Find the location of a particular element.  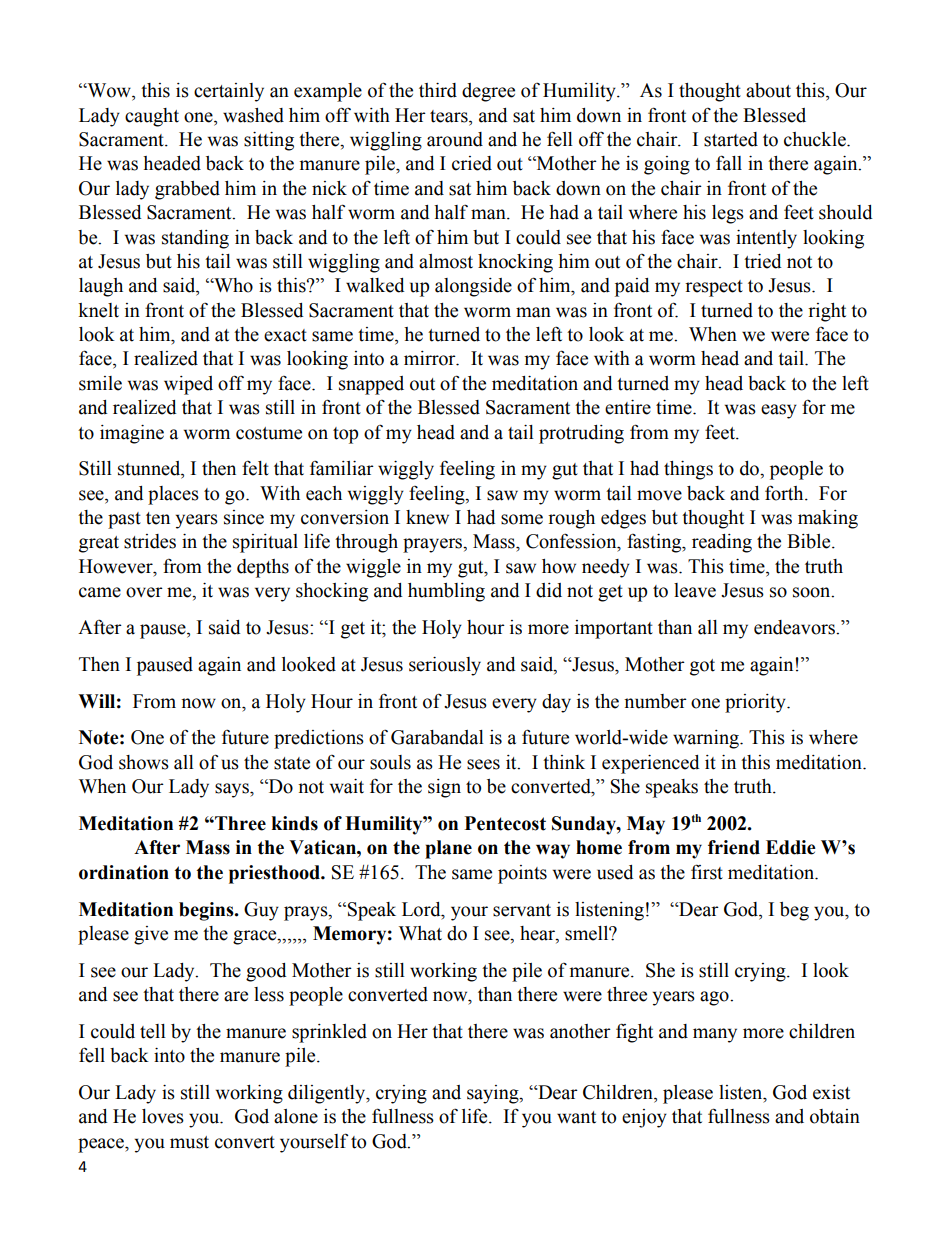

loves is located at coordinates (163, 1116).
